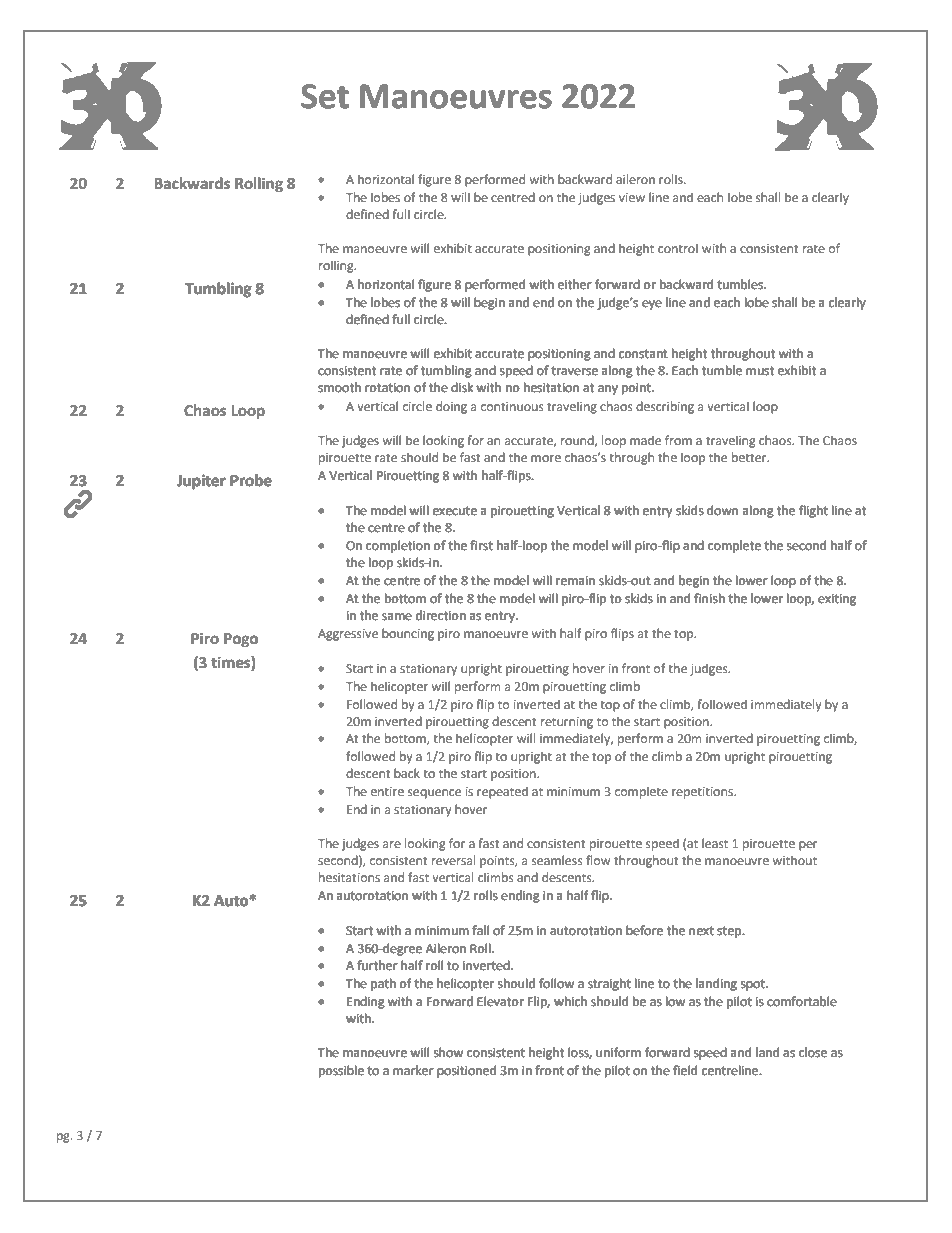 The height and width of the image is (1233, 952). Describe the element at coordinates (575, 580) in the image. I see `remain` at that location.
